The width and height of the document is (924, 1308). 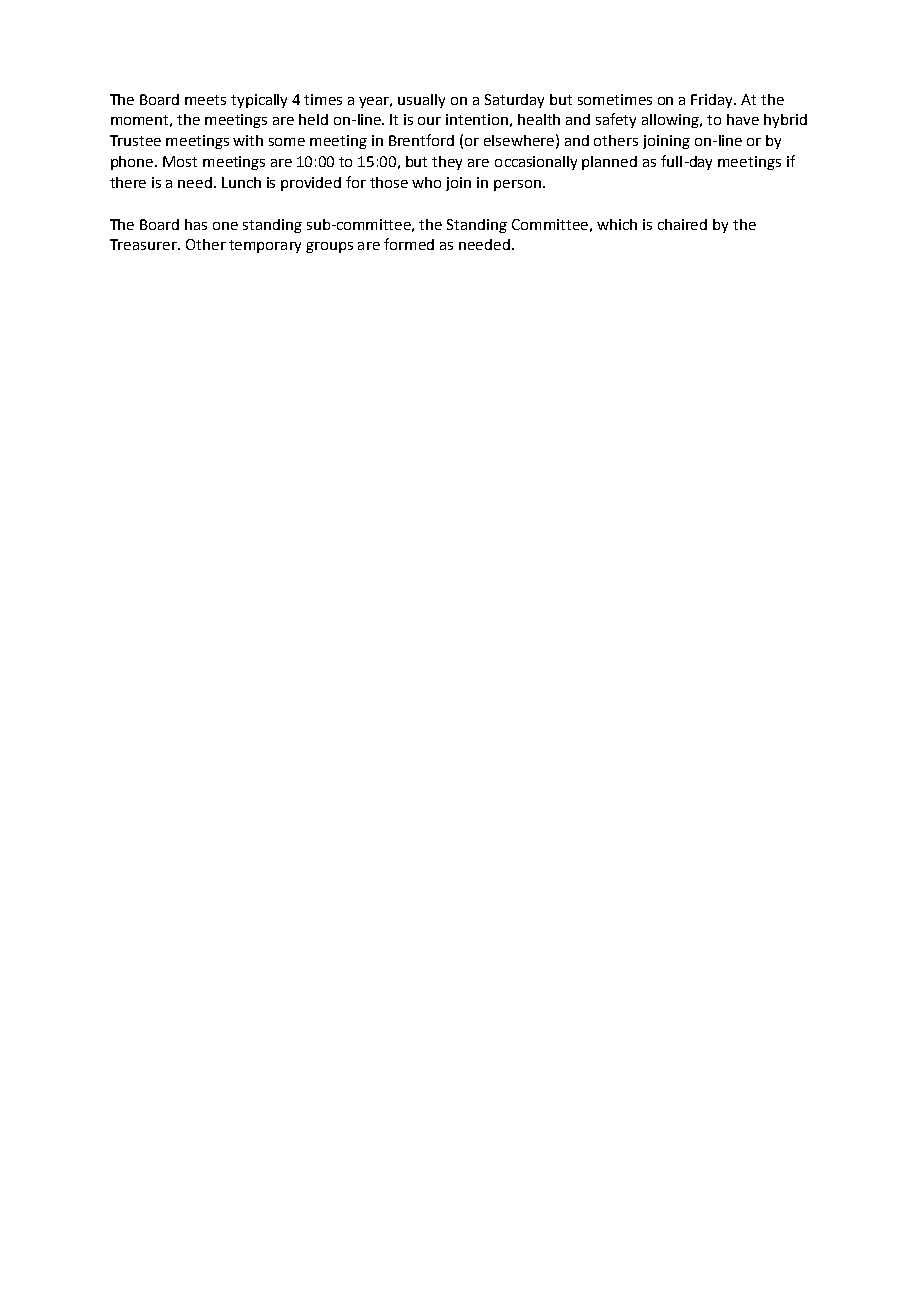 What do you see at coordinates (144, 244) in the document?
I see `Treasurer` at bounding box center [144, 244].
